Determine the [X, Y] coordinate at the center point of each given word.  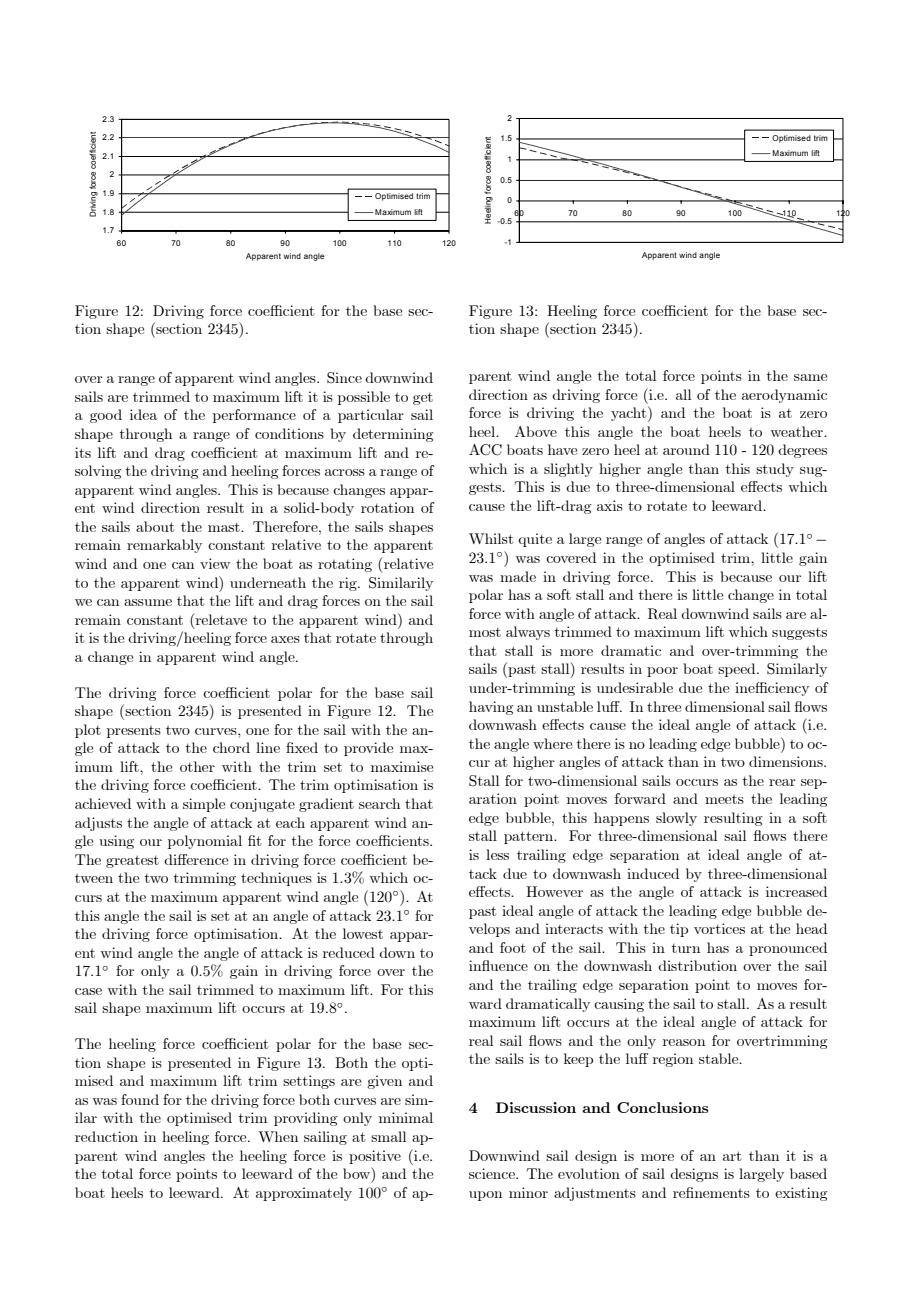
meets [724, 799]
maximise [402, 766]
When [278, 1136]
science [493, 1173]
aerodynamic [784, 396]
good [106, 416]
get [423, 399]
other [197, 766]
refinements [711, 1192]
